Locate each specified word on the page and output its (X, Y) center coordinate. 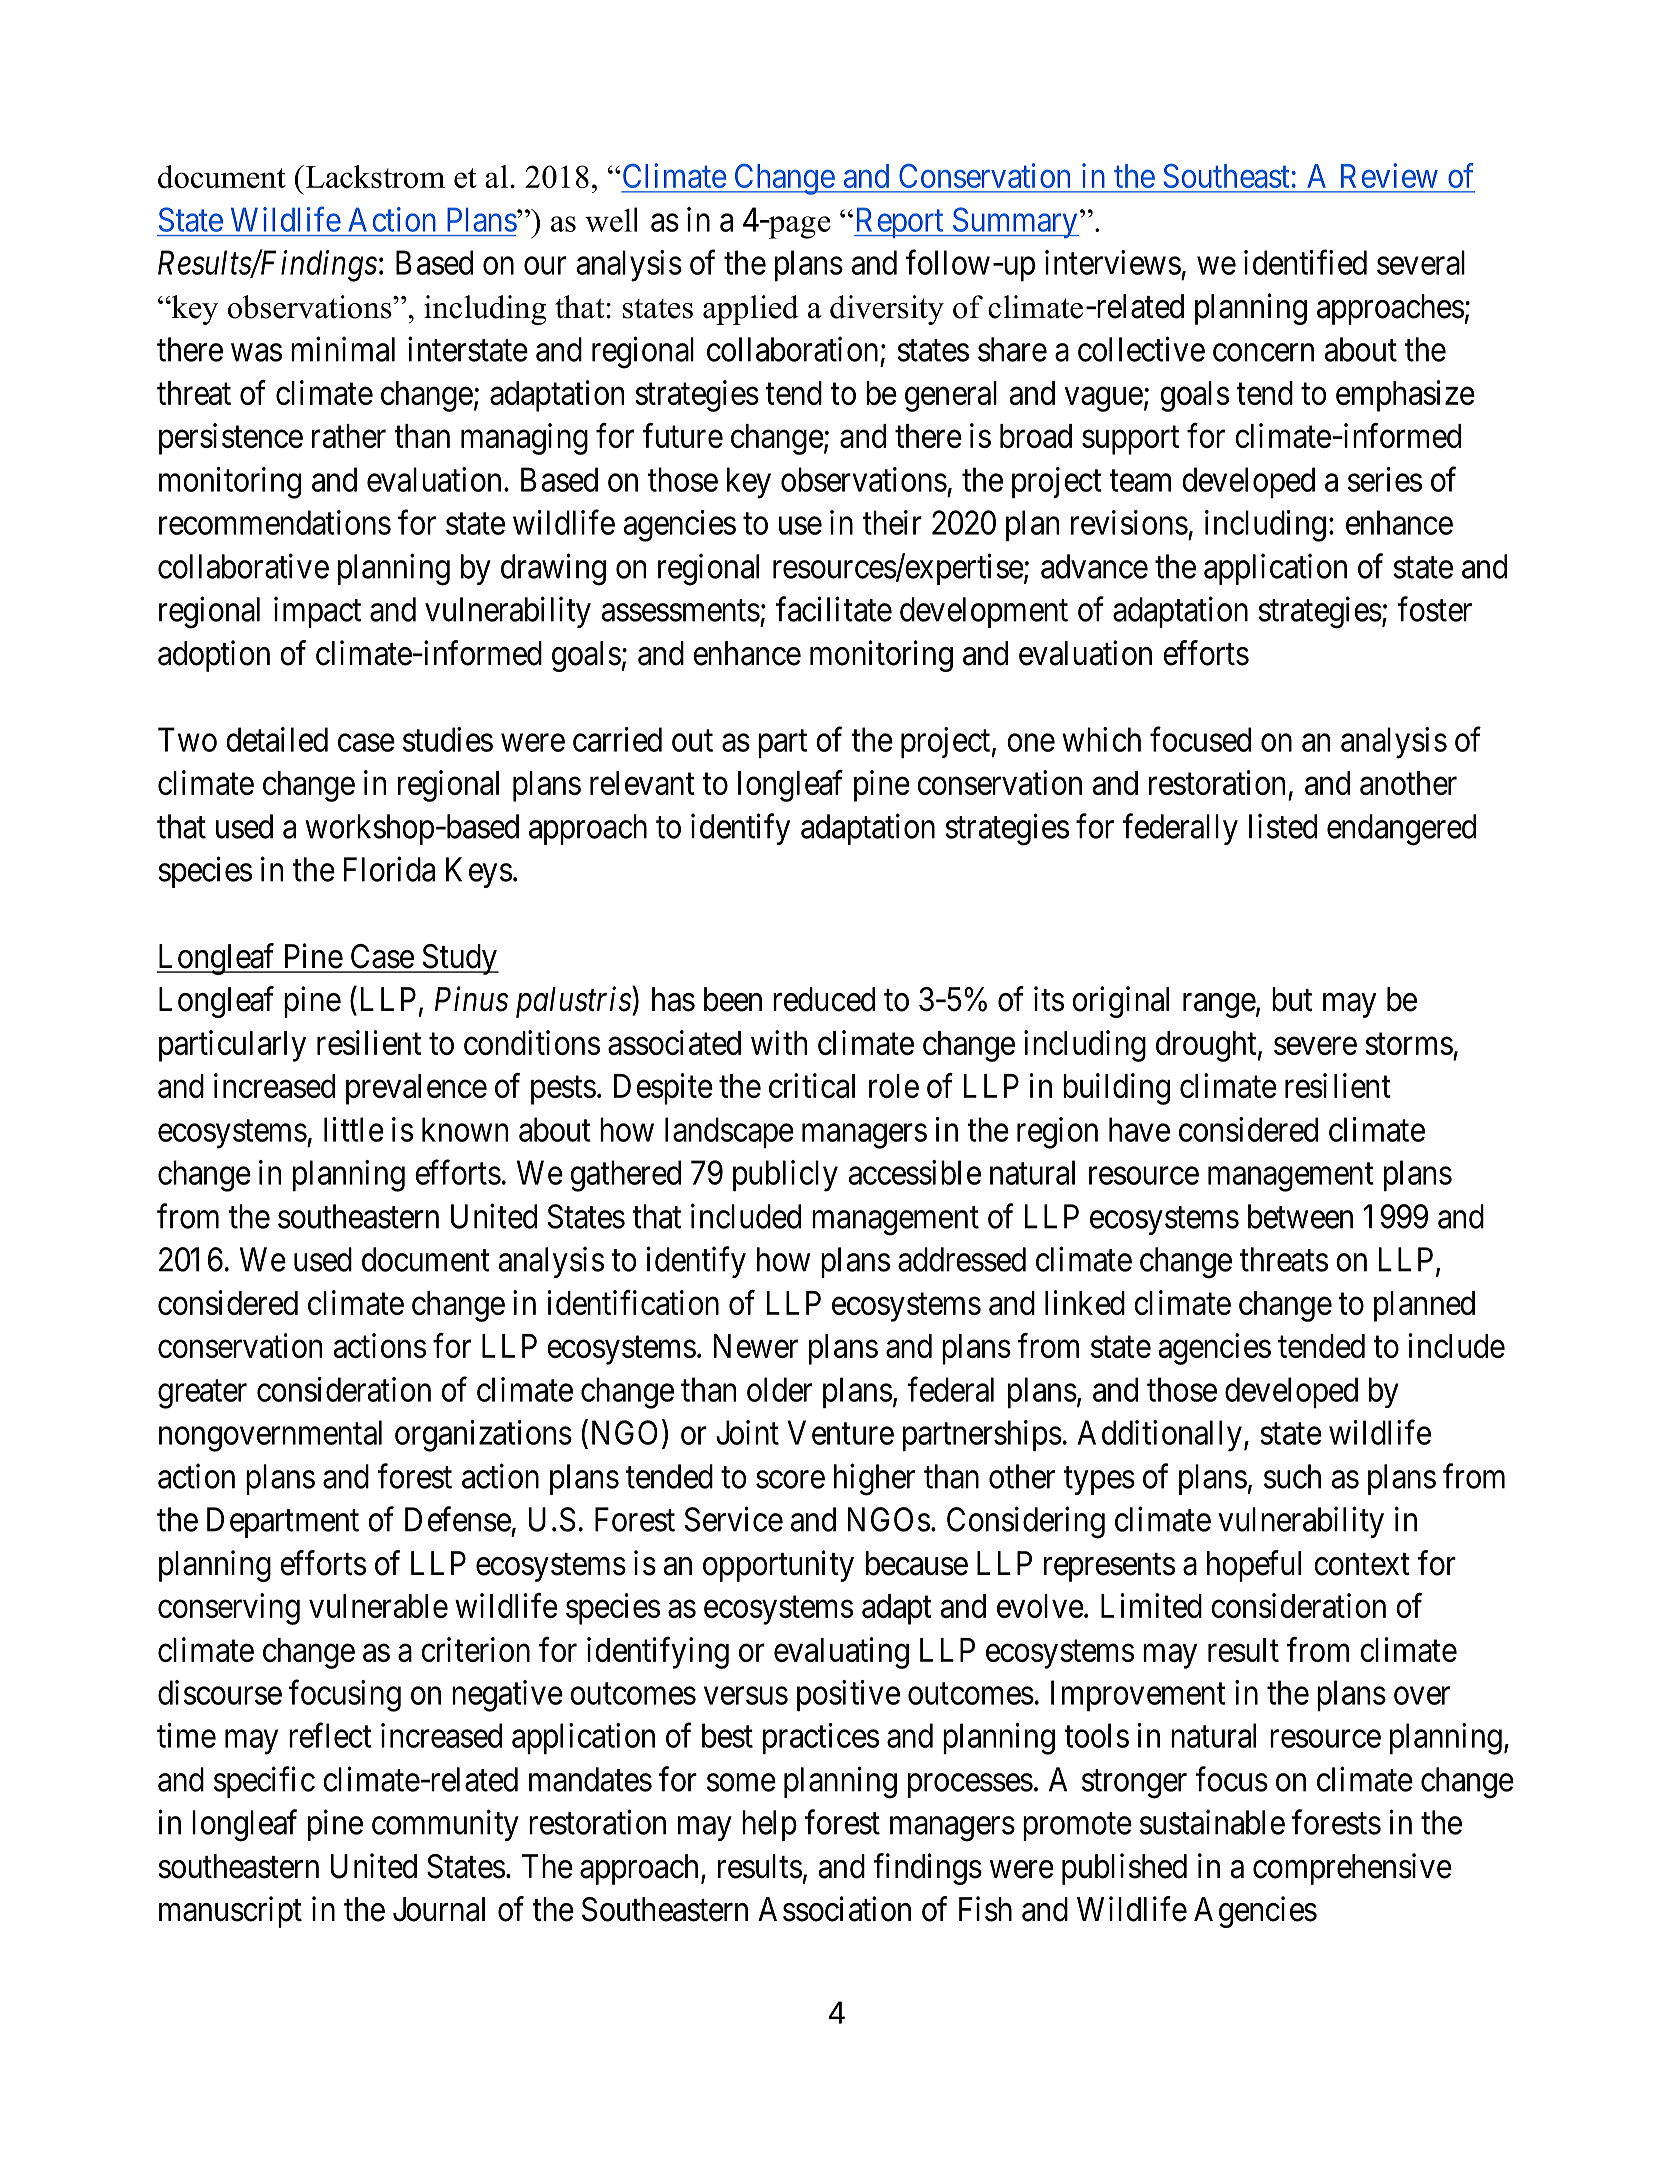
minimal (343, 349)
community (445, 1825)
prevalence (416, 1089)
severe (1315, 1046)
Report (899, 222)
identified (1305, 262)
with (779, 1042)
